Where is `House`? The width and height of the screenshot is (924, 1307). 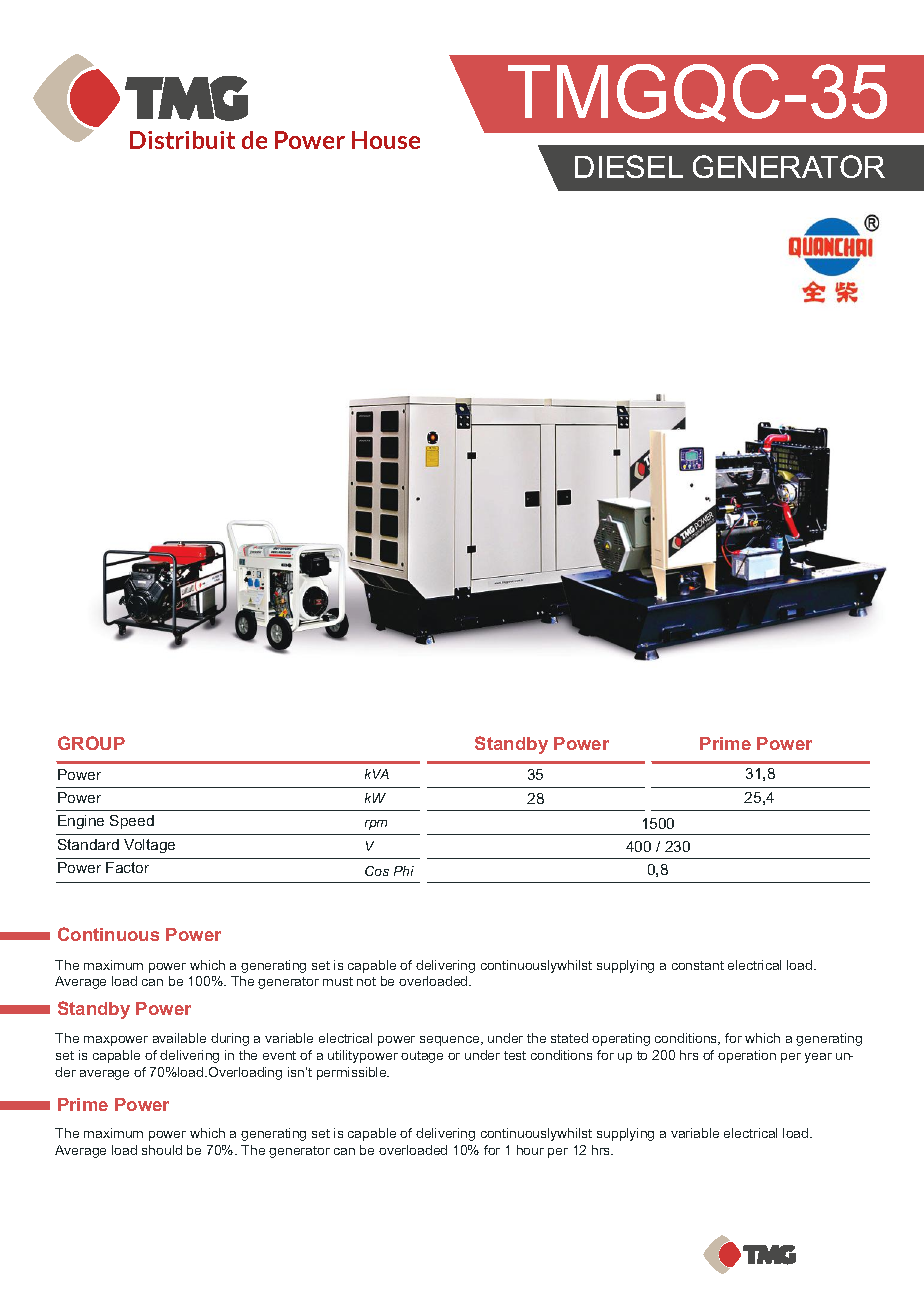
House is located at coordinates (386, 140).
